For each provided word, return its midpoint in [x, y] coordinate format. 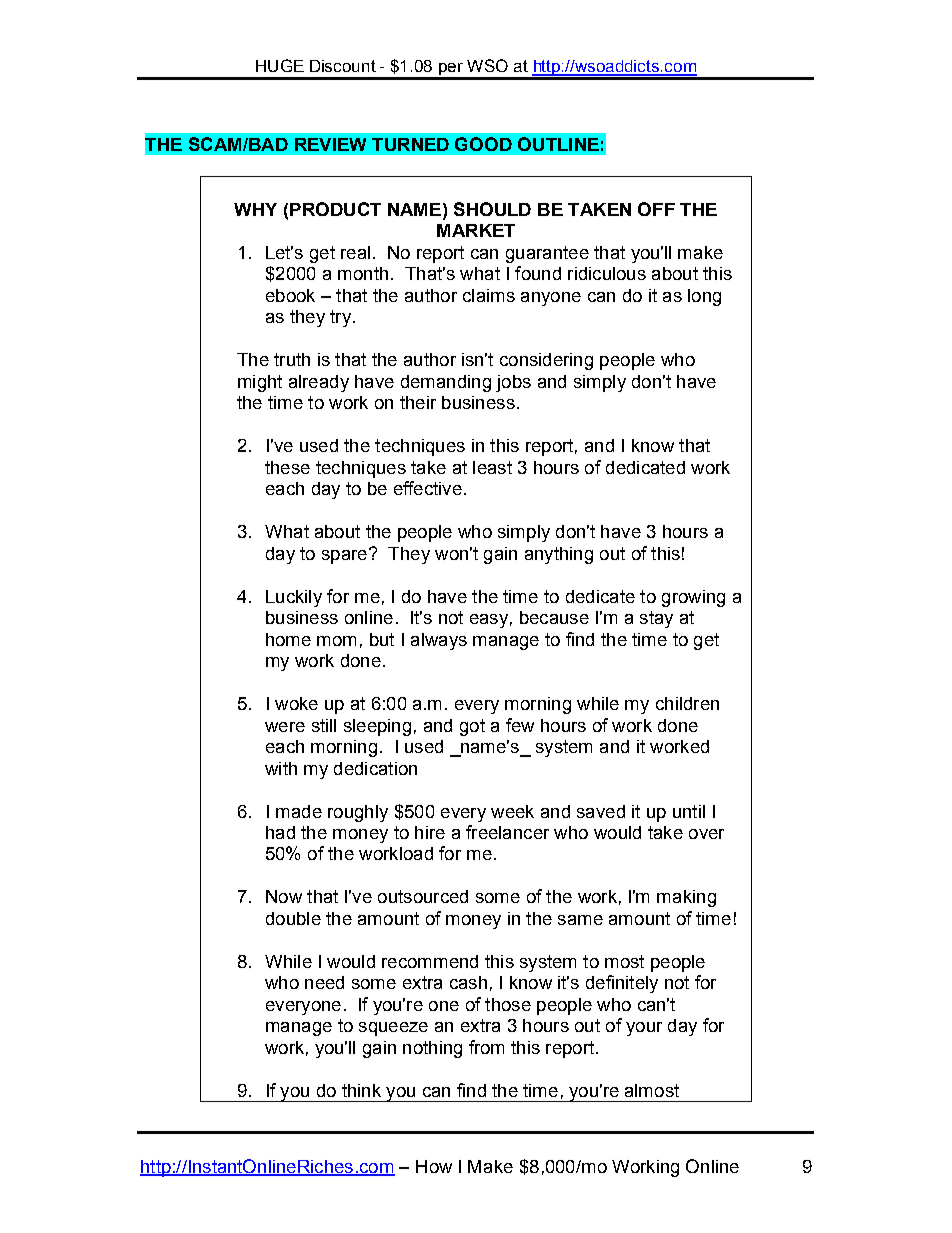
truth [292, 359]
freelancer [507, 832]
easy [489, 621]
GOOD [483, 144]
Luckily [294, 598]
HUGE [280, 65]
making [686, 898]
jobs [513, 383]
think [361, 1090]
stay [656, 619]
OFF [656, 209]
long [704, 297]
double [293, 918]
